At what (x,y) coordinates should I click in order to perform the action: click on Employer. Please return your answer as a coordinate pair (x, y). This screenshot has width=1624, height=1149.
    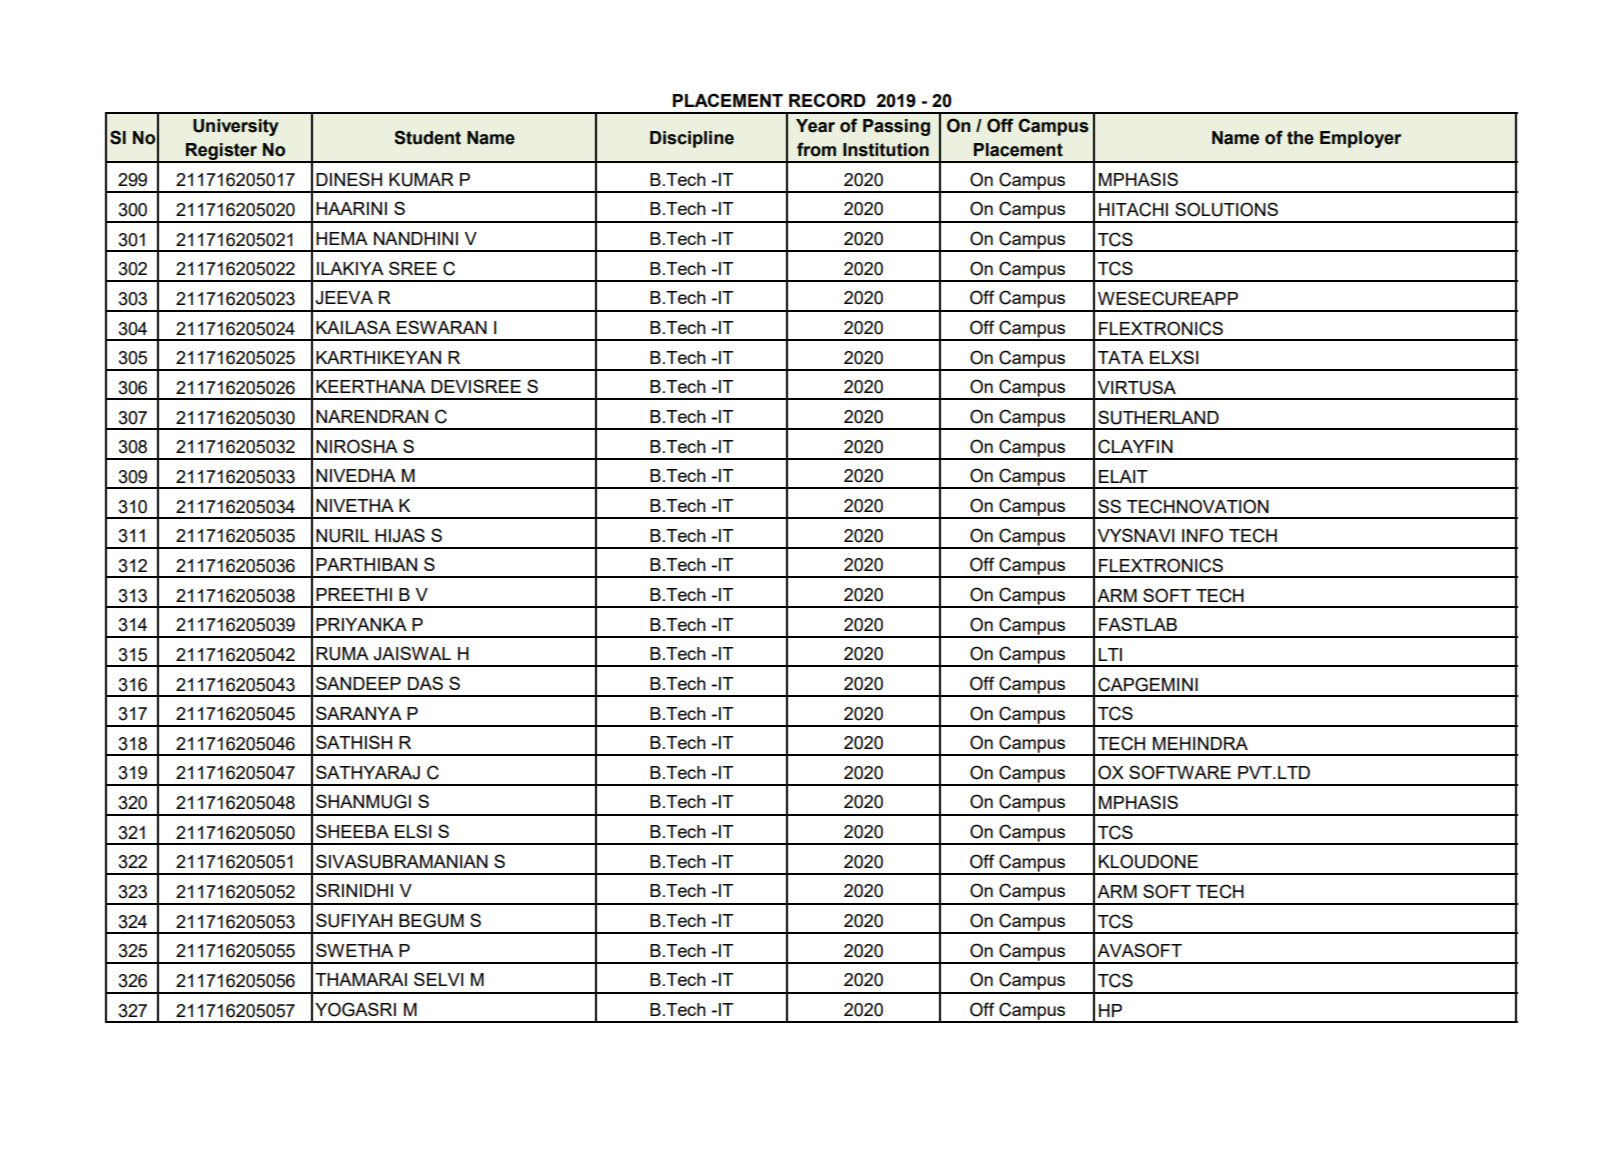
    Looking at the image, I should click on (1360, 139).
